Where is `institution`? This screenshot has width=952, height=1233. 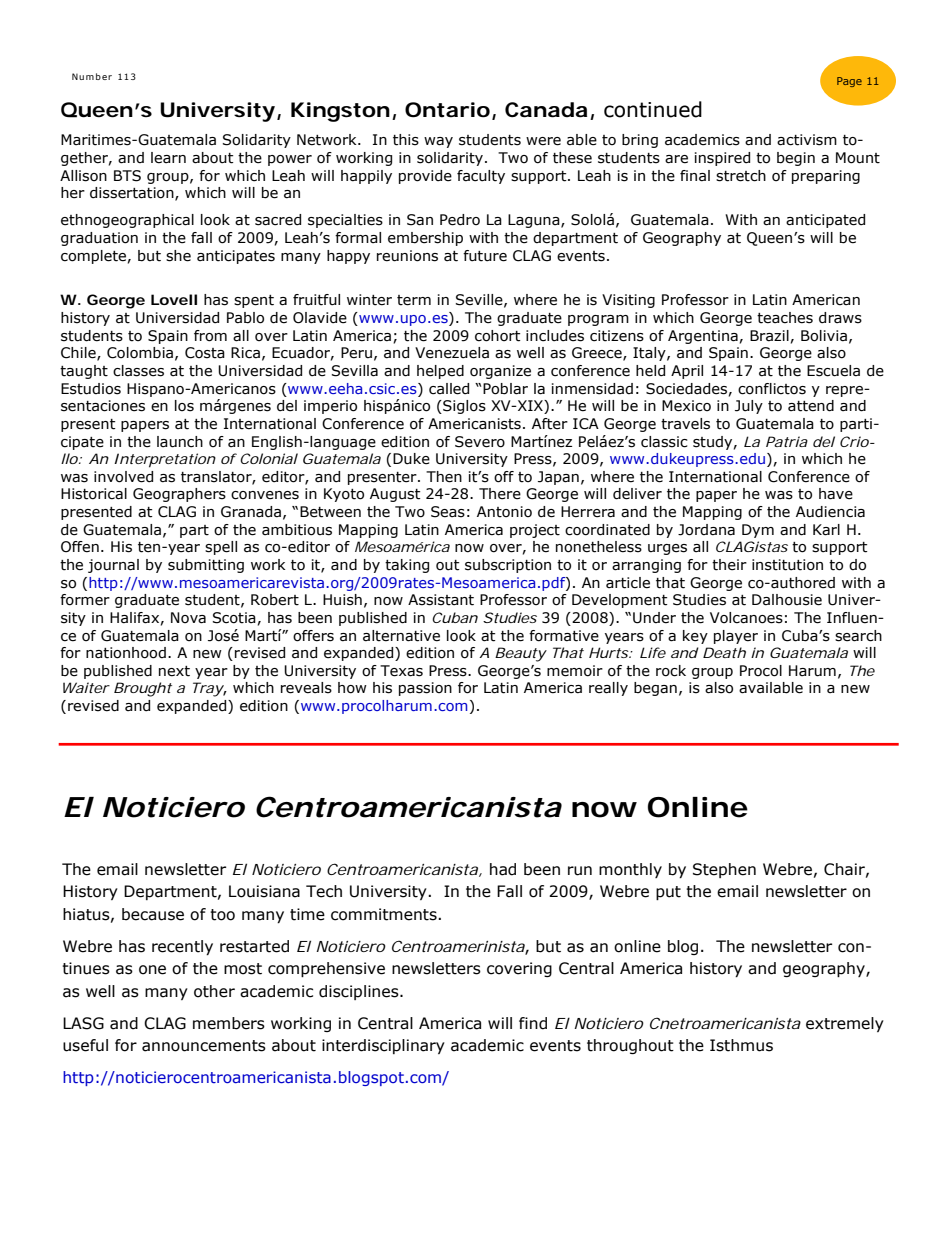
institution is located at coordinates (787, 565).
